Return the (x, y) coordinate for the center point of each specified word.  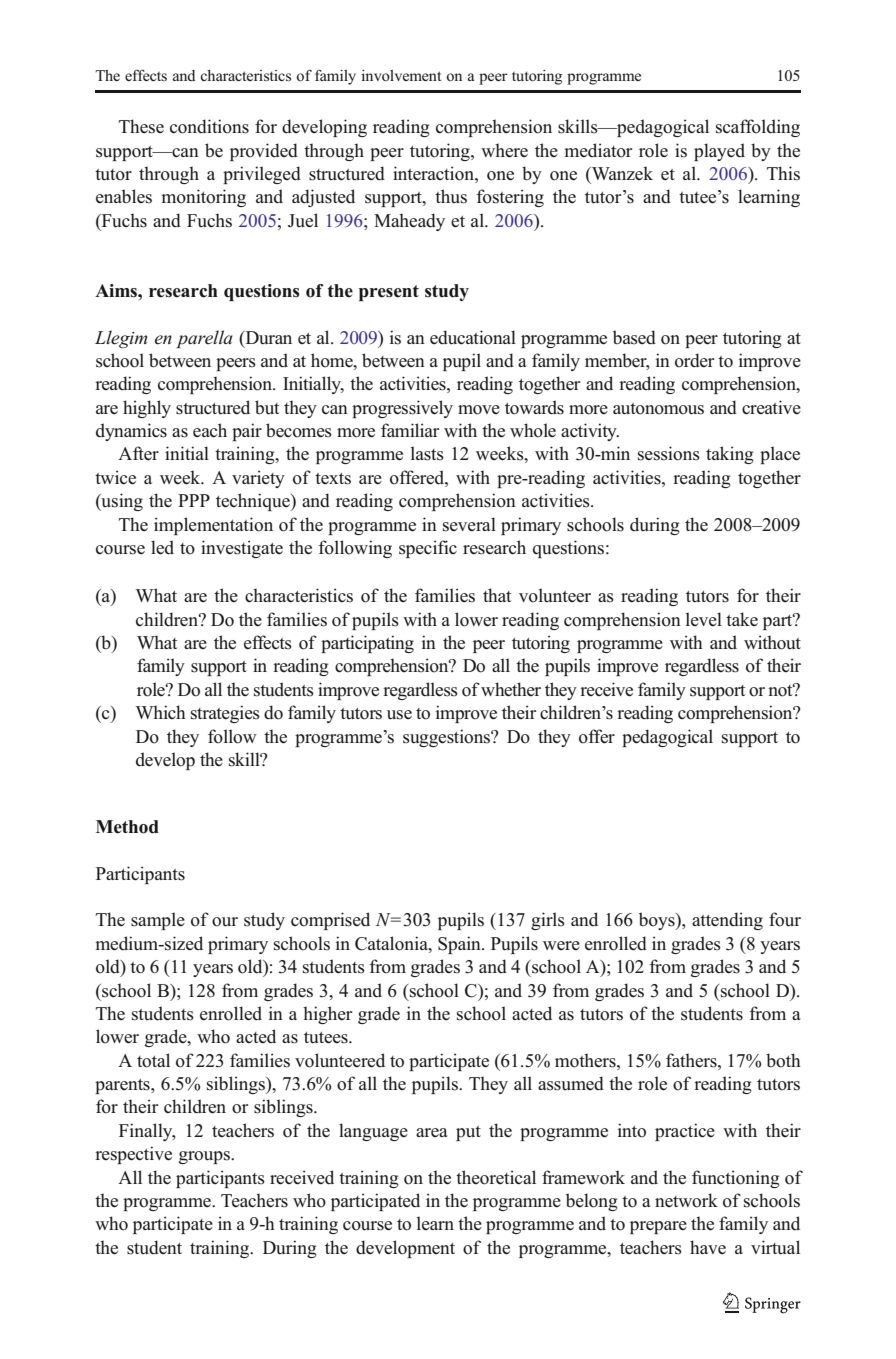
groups (206, 1157)
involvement (401, 76)
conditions (209, 126)
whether (511, 689)
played (719, 152)
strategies (225, 714)
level (704, 619)
